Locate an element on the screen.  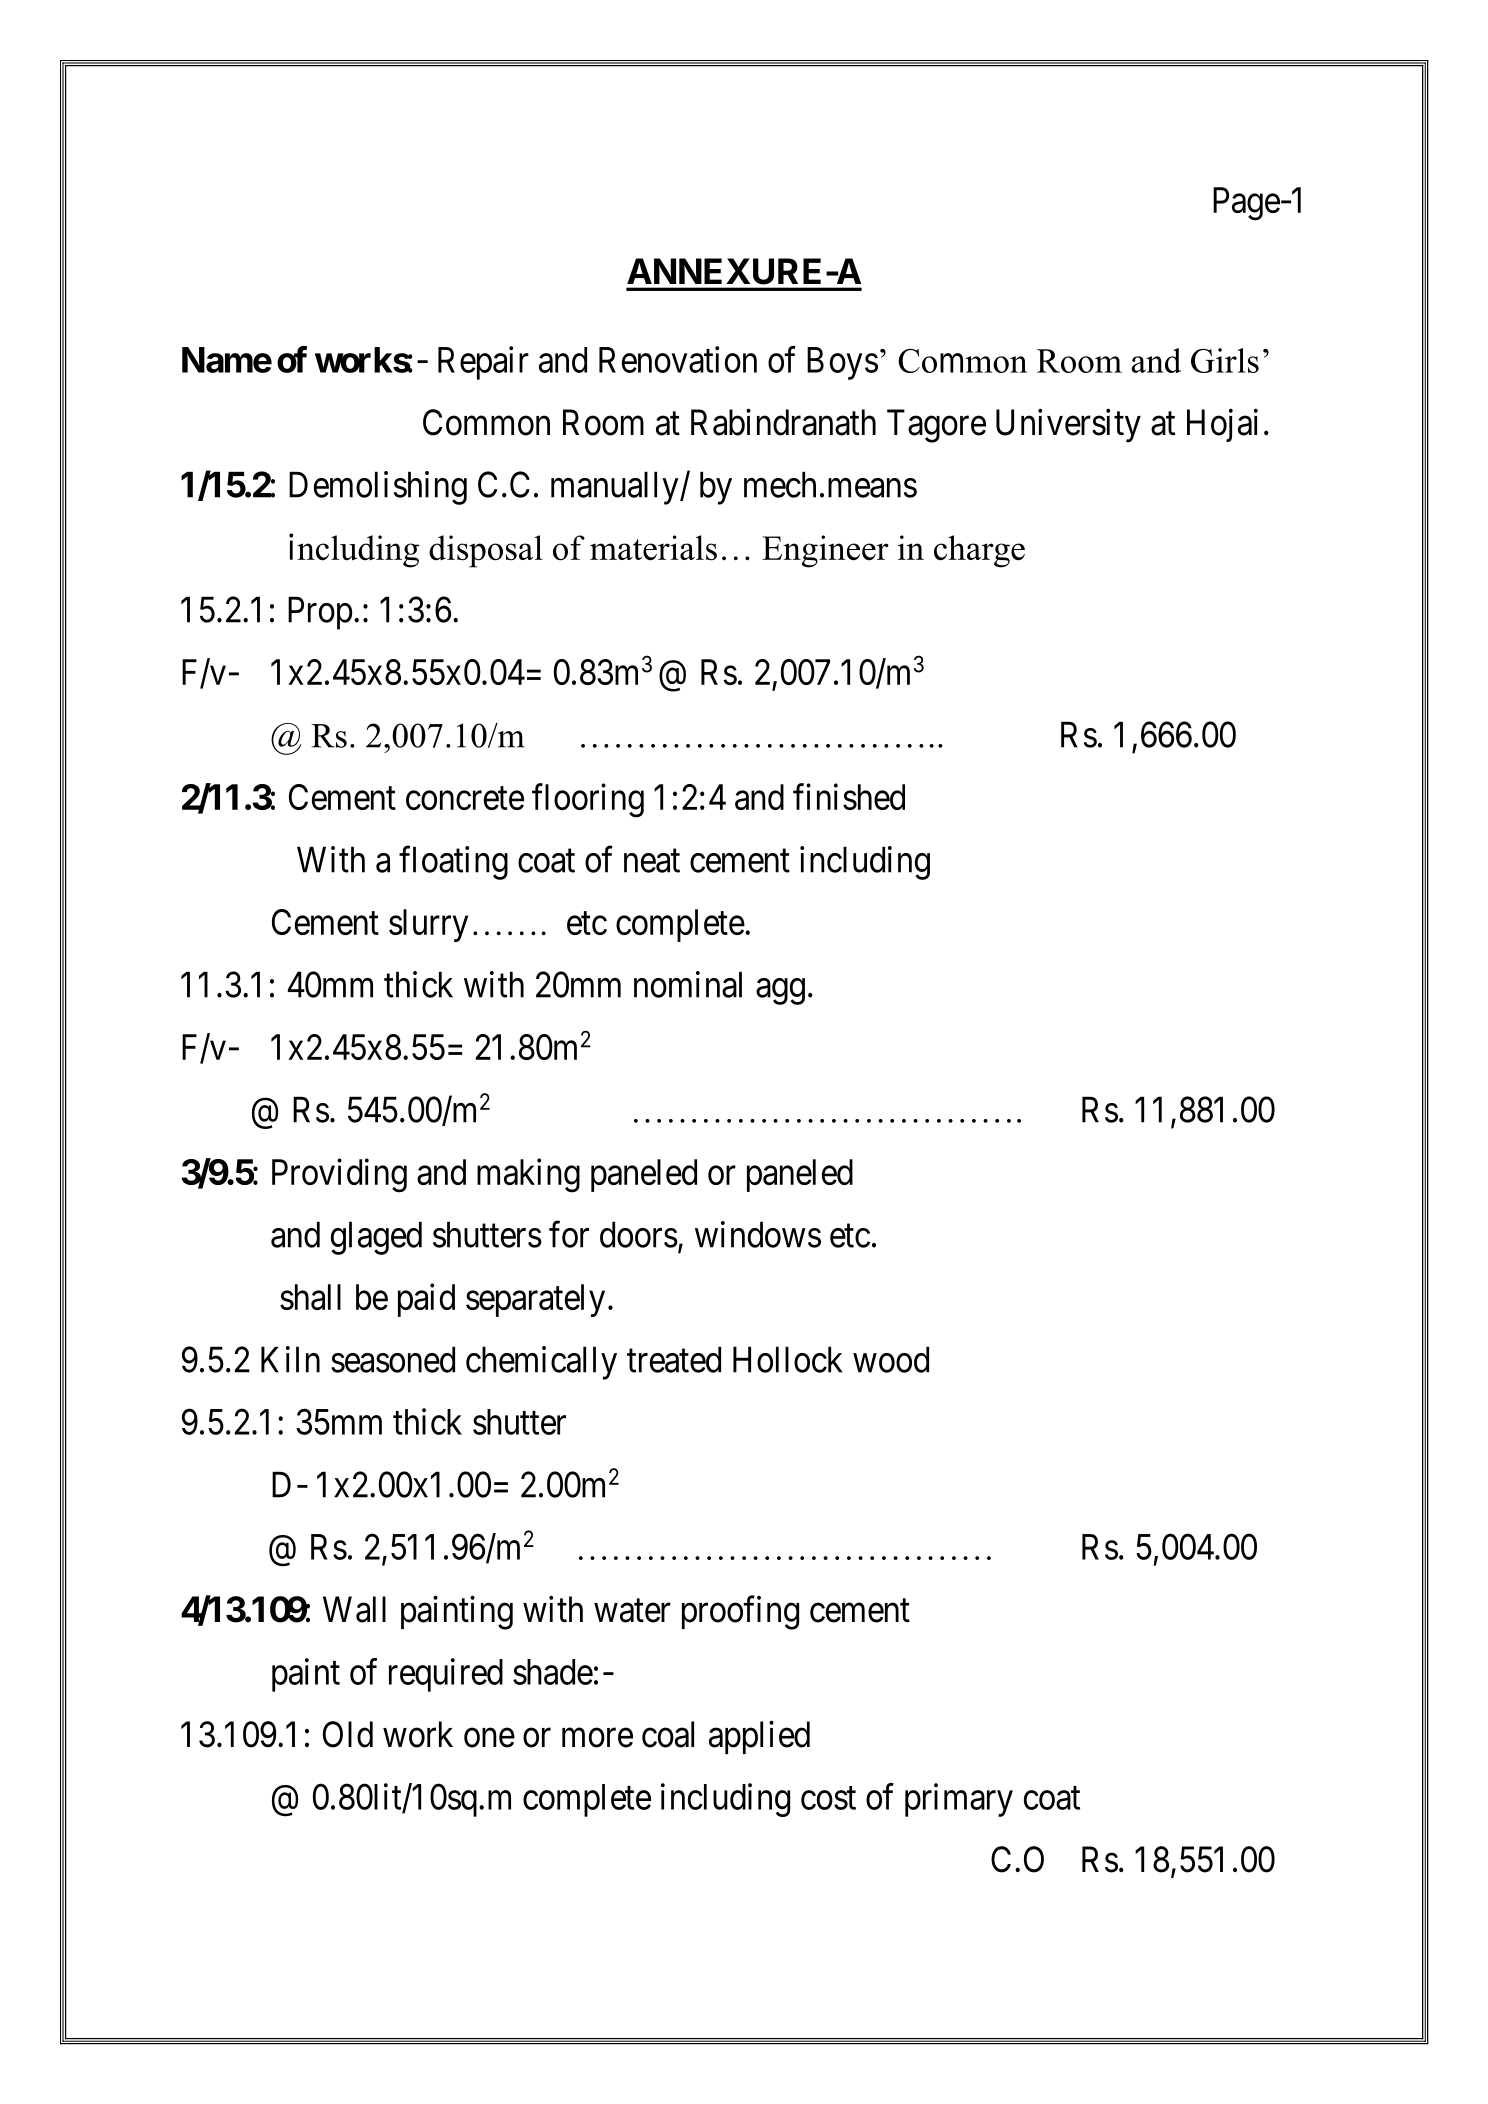
charge is located at coordinates (979, 551).
